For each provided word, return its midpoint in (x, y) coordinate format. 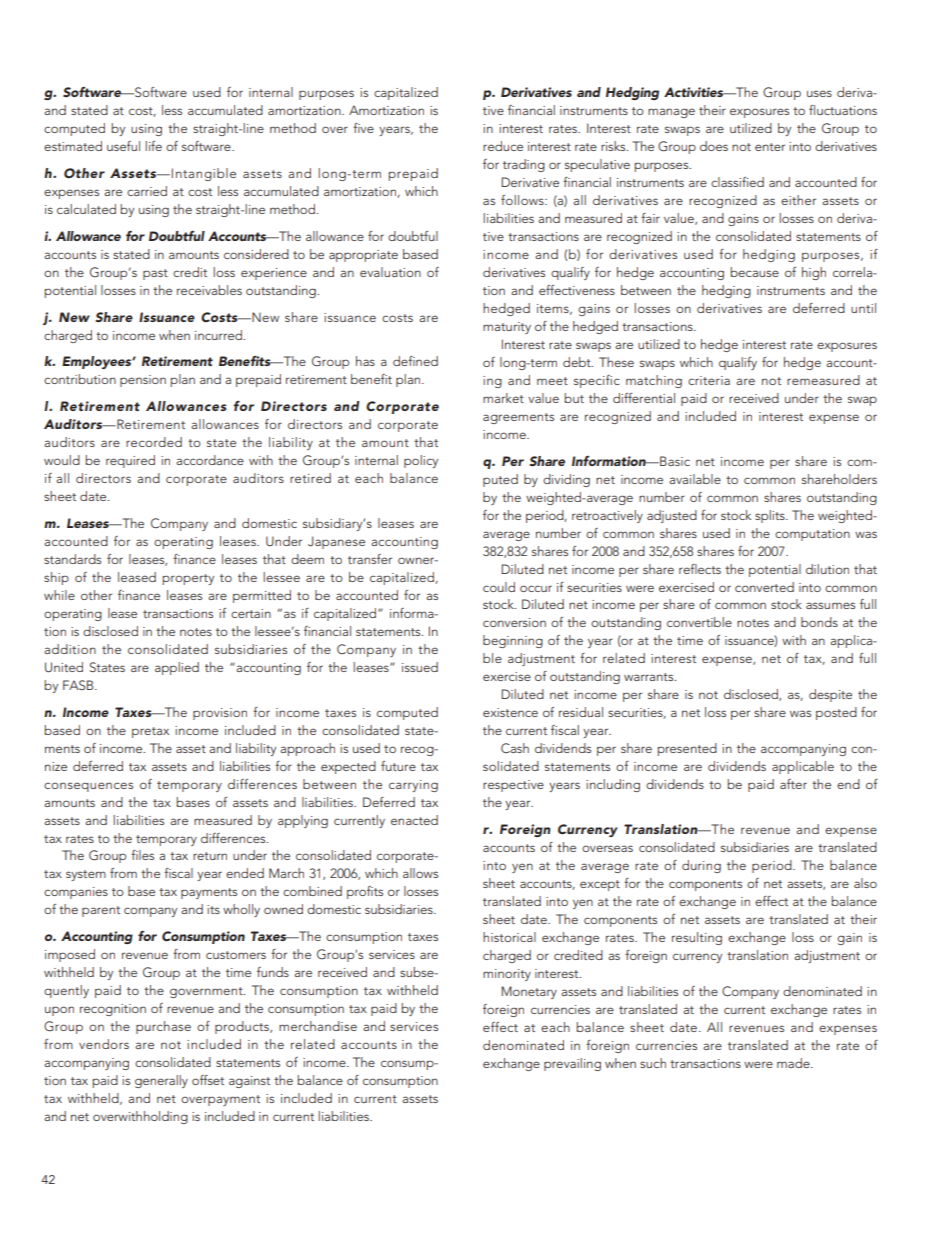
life (153, 146)
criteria (709, 380)
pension (143, 381)
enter (770, 147)
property (188, 579)
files (142, 855)
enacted (414, 820)
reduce (503, 146)
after (793, 784)
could (499, 587)
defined (415, 361)
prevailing (572, 1064)
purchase (163, 1027)
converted (764, 587)
